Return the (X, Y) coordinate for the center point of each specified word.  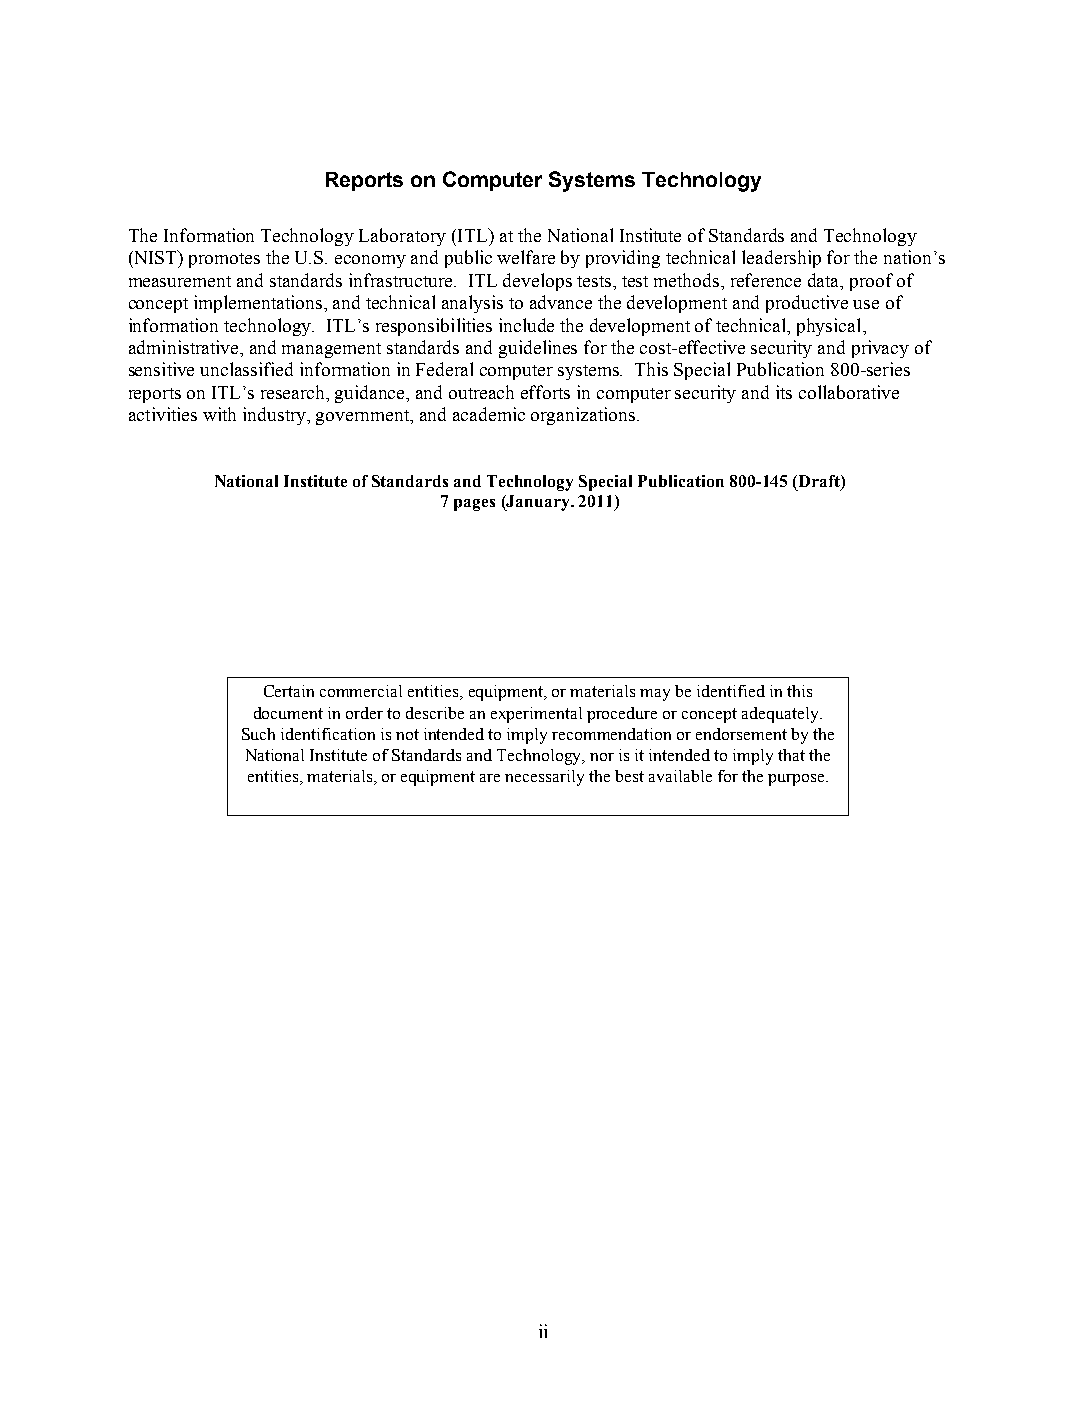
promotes (224, 260)
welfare (526, 257)
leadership (781, 259)
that (791, 755)
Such (258, 734)
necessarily (544, 778)
